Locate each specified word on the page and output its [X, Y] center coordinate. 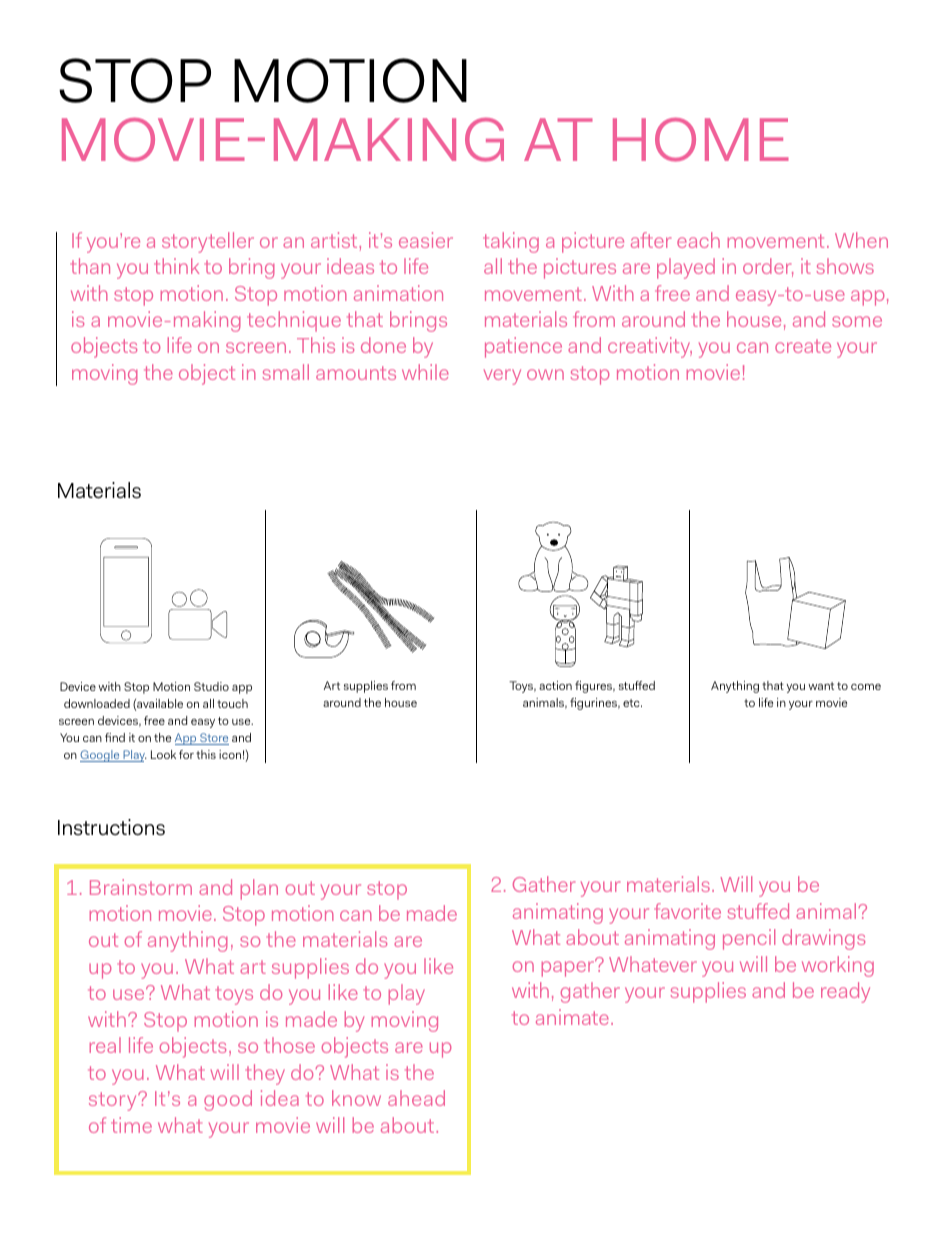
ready [845, 992]
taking [511, 242]
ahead [416, 1098]
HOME [701, 140]
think [177, 266]
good [228, 1100]
